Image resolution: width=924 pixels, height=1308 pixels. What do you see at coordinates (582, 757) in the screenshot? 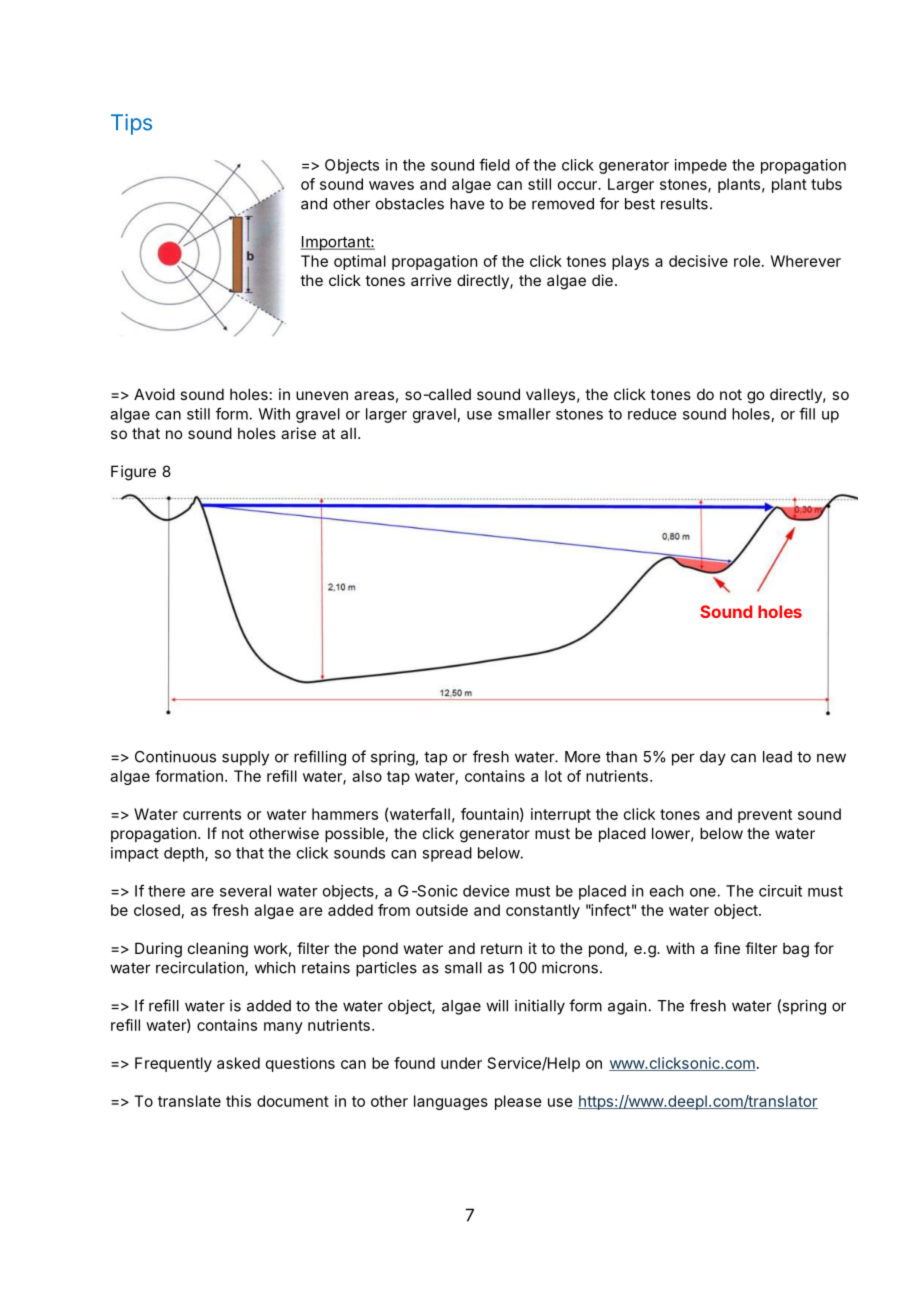
I see `More` at bounding box center [582, 757].
